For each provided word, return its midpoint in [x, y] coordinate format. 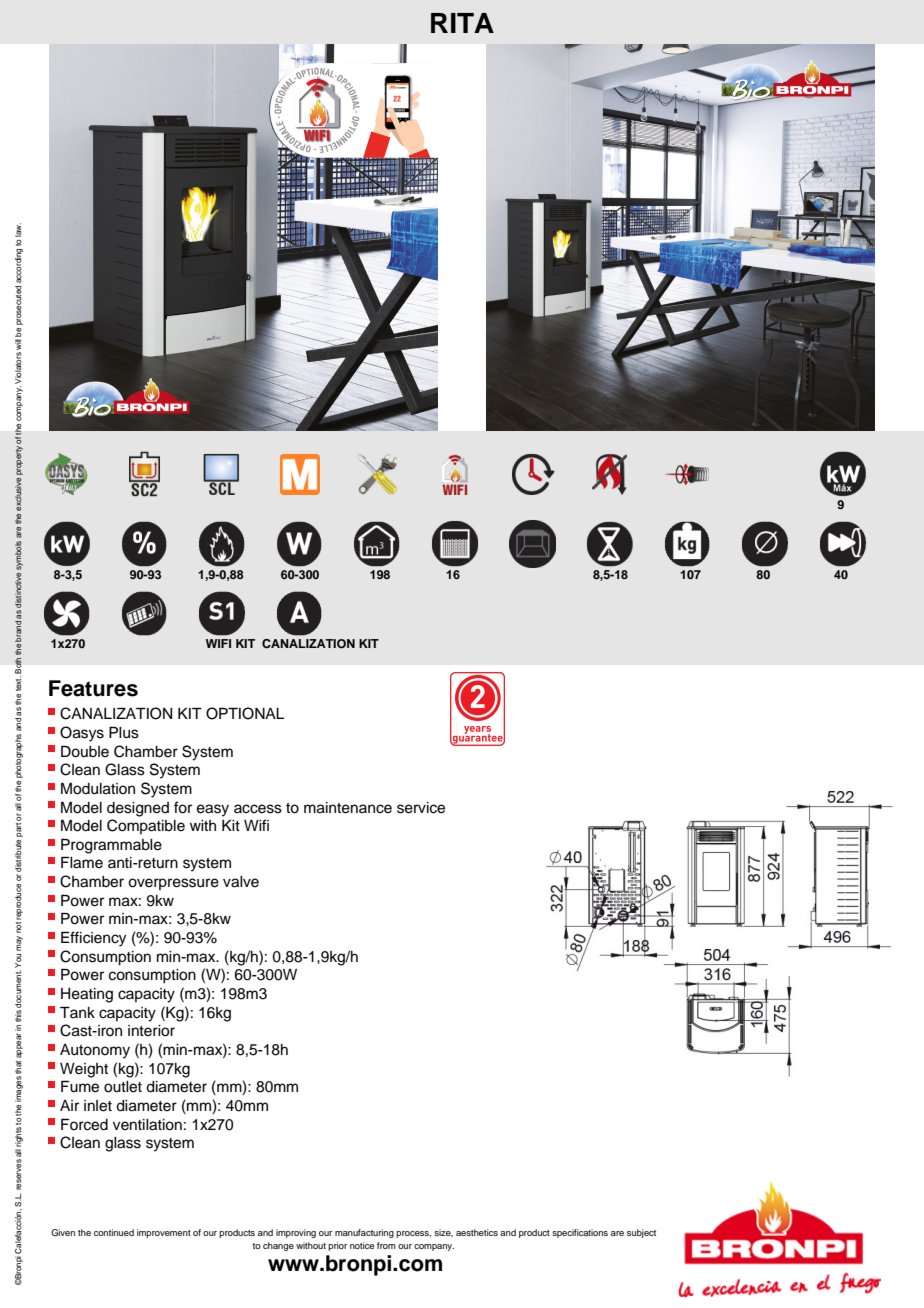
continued [114, 1232]
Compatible [146, 826]
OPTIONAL [245, 713]
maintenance [348, 808]
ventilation [147, 1125]
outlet [123, 1087]
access [258, 809]
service [421, 808]
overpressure [173, 884]
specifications [580, 1233]
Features [93, 688]
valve [241, 882]
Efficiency [93, 939]
